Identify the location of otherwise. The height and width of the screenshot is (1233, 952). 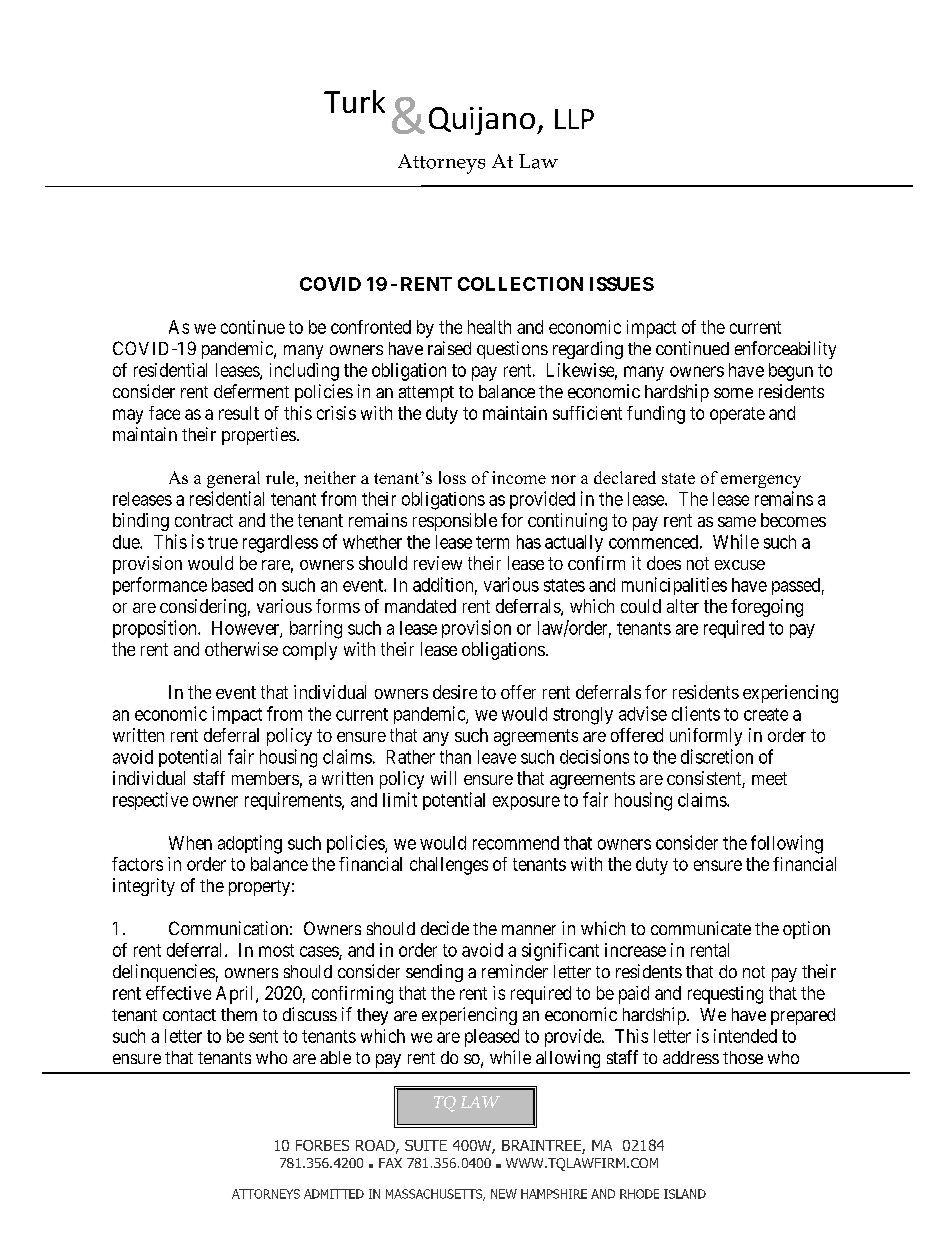
(241, 649).
